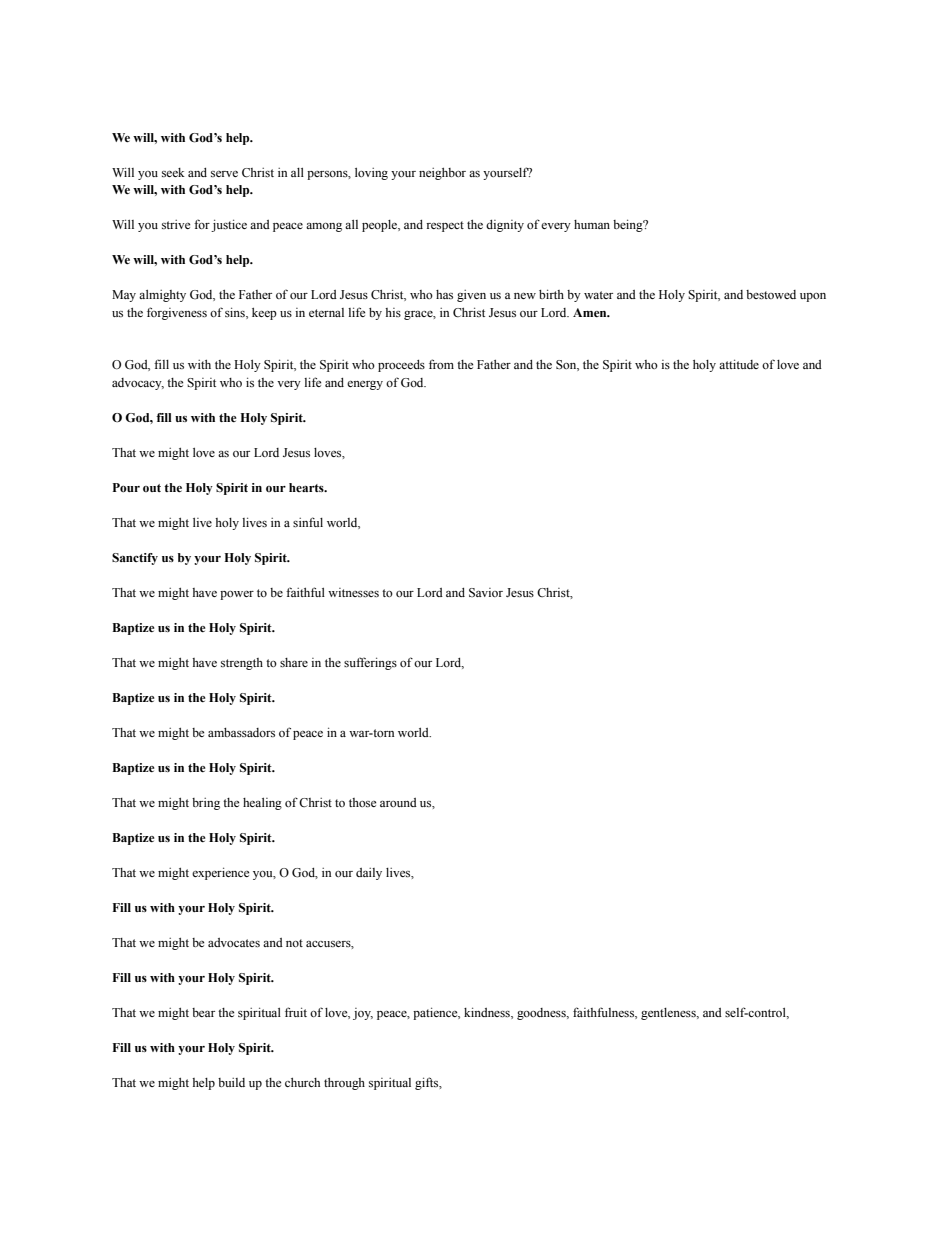 This screenshot has height=1233, width=952. What do you see at coordinates (224, 174) in the screenshot?
I see `serve` at bounding box center [224, 174].
